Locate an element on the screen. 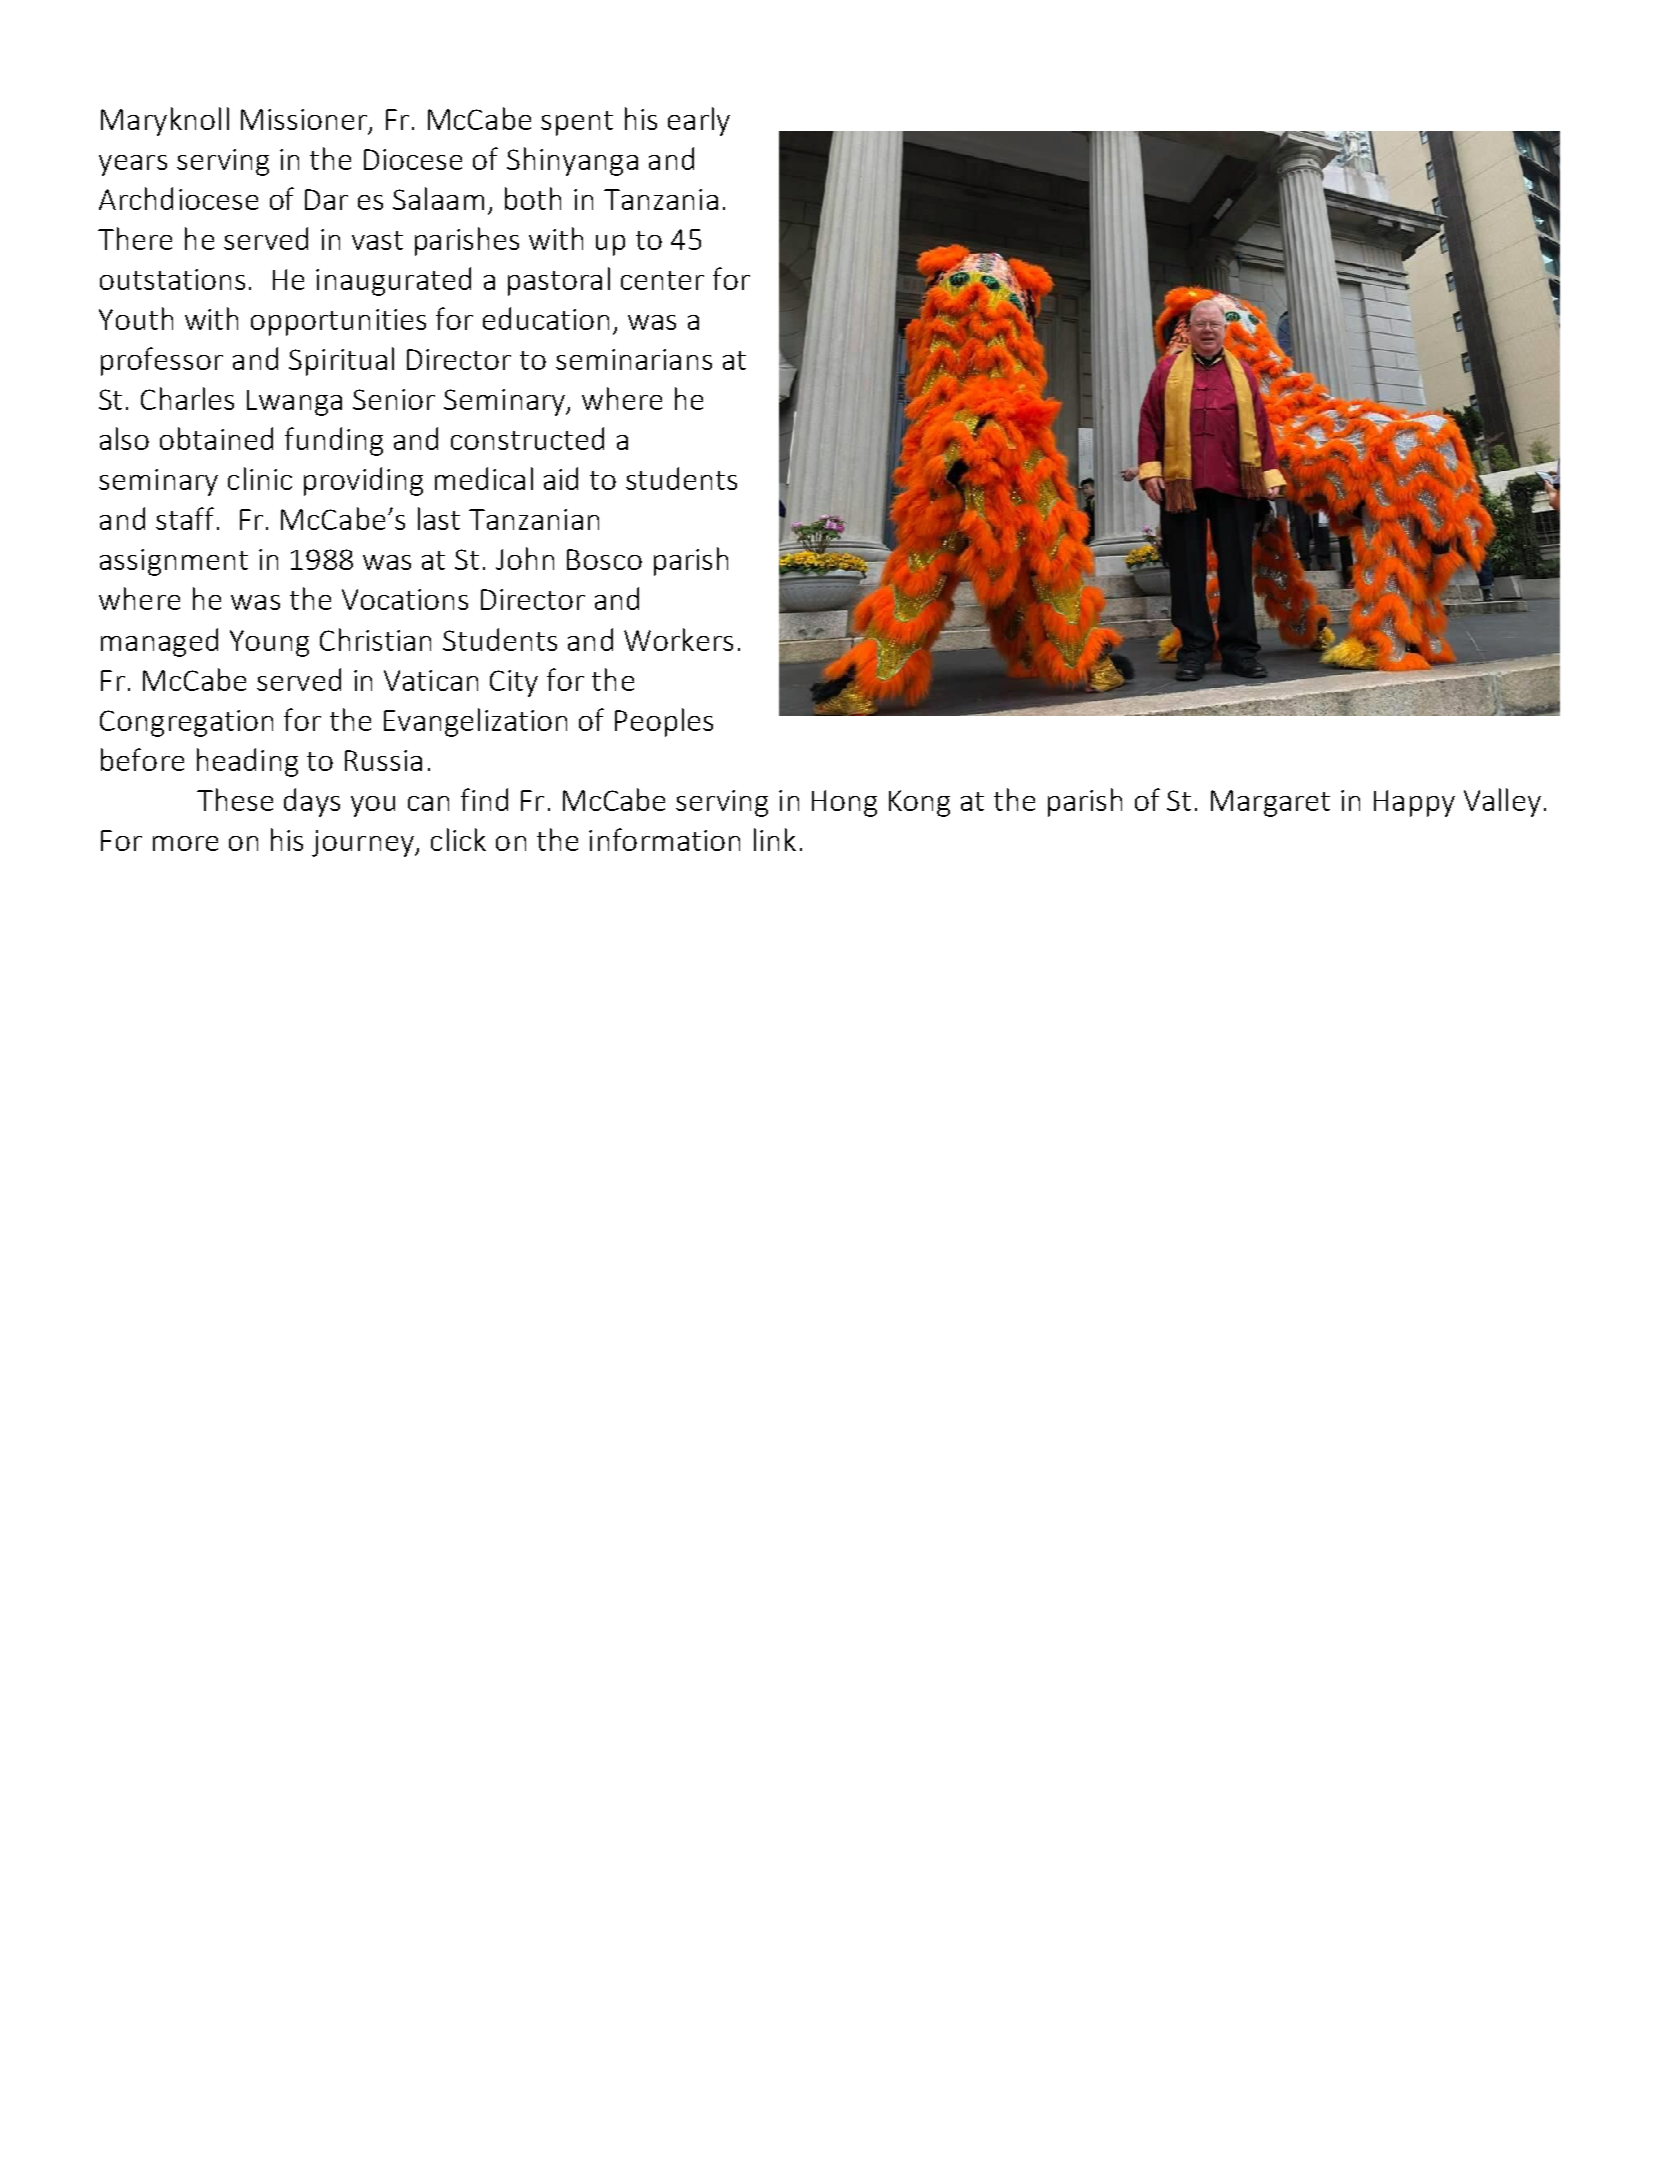 Image resolution: width=1674 pixels, height=2166 pixels. Spiritual is located at coordinates (341, 361).
